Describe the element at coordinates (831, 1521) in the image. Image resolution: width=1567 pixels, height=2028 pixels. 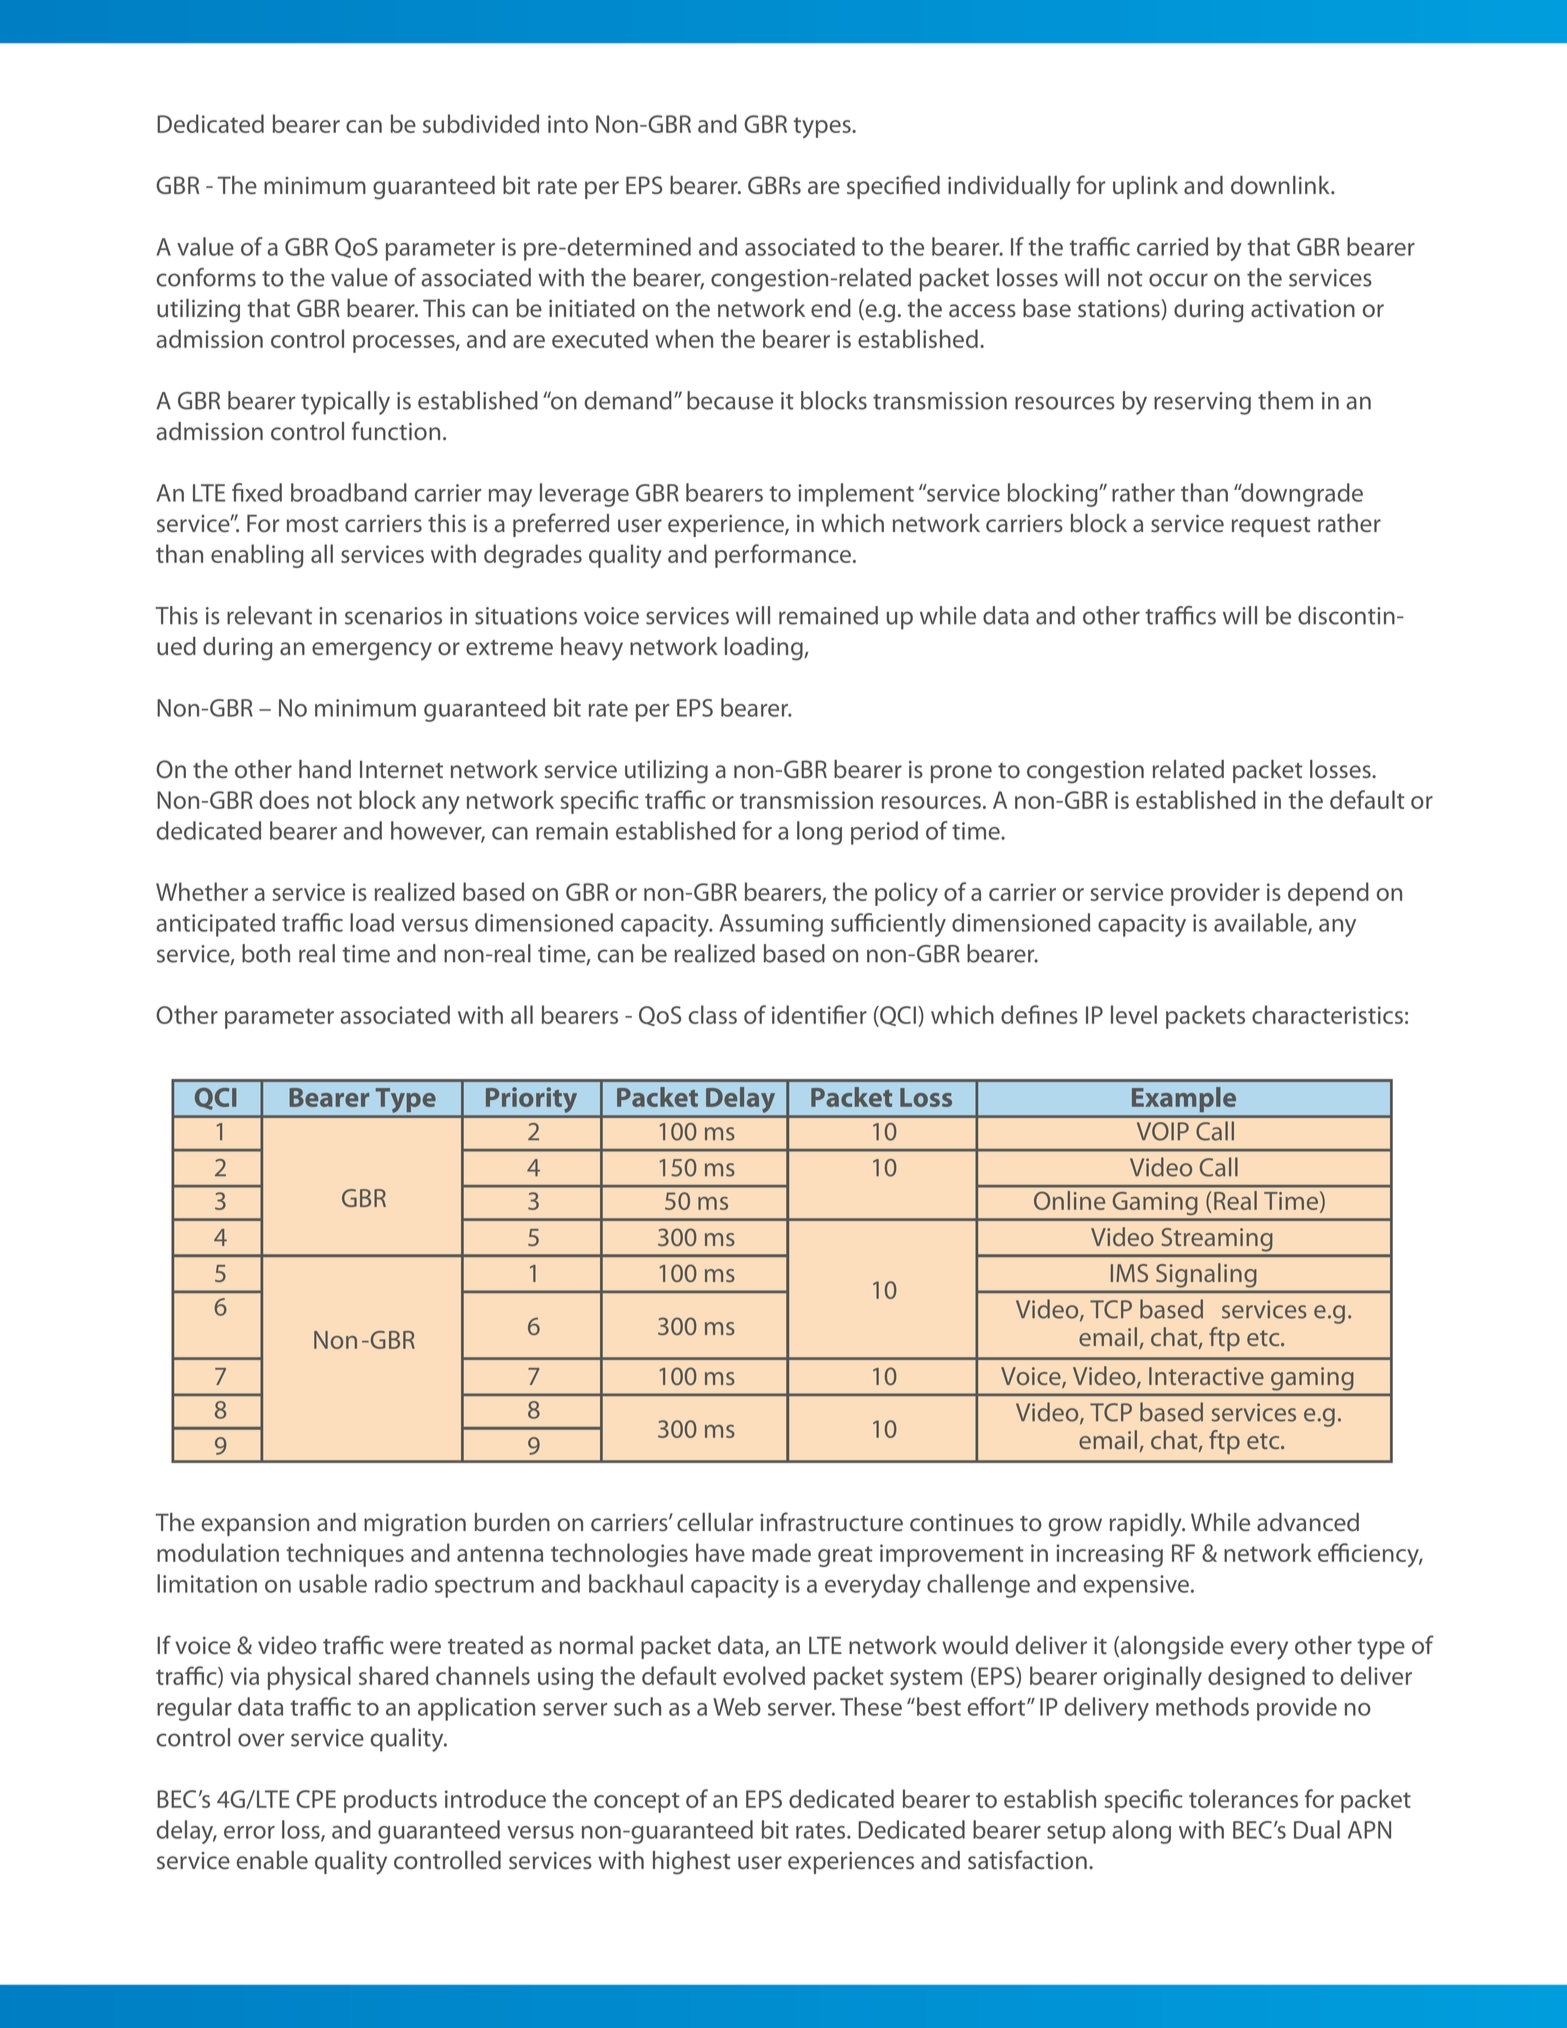
I see `infrastructure` at that location.
